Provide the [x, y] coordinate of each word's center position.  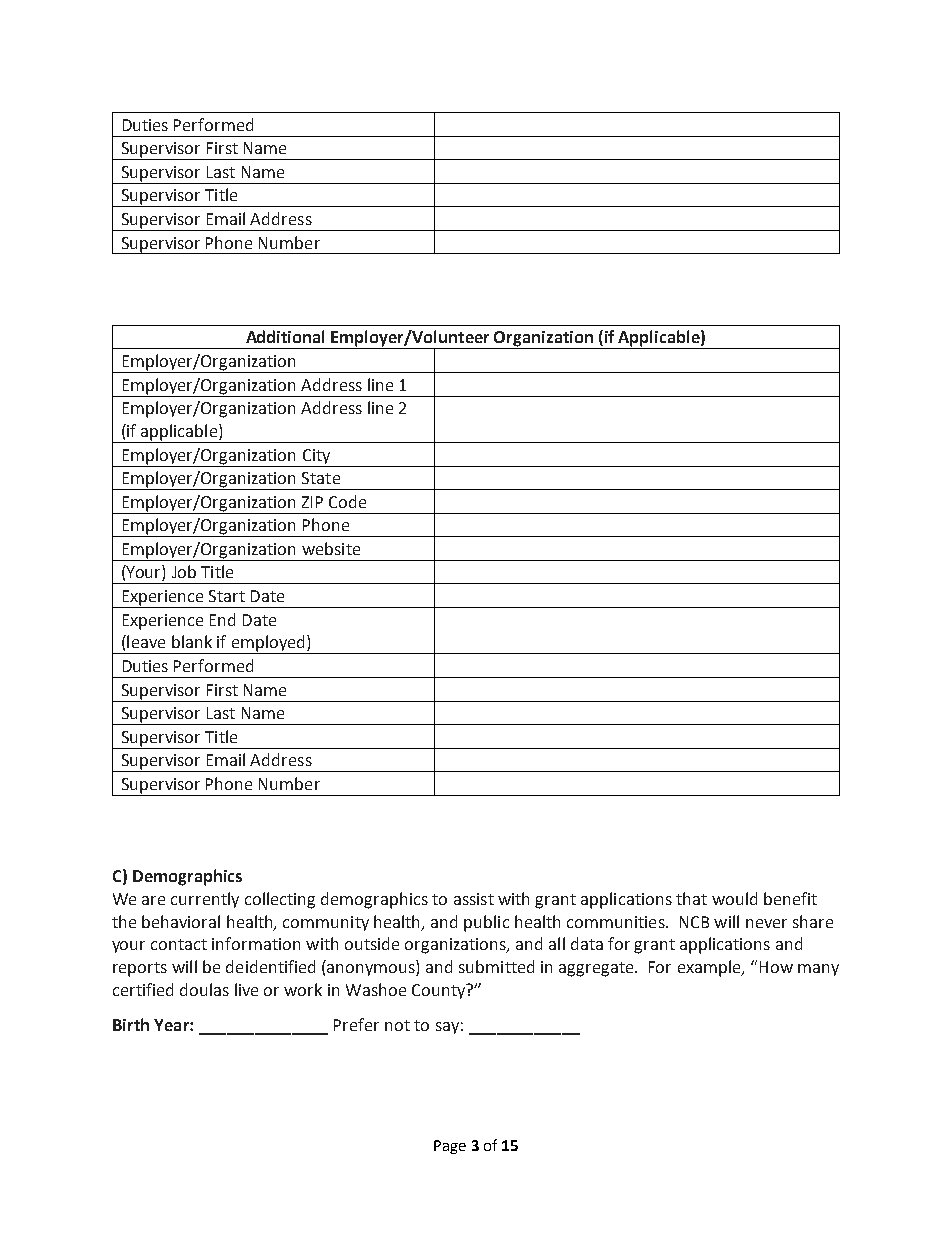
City [316, 456]
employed [268, 644]
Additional [285, 336]
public [486, 923]
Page [450, 1147]
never [766, 923]
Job [184, 571]
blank [192, 641]
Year [172, 1025]
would [734, 898]
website [331, 548]
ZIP [312, 502]
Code [347, 501]
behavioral [181, 921]
